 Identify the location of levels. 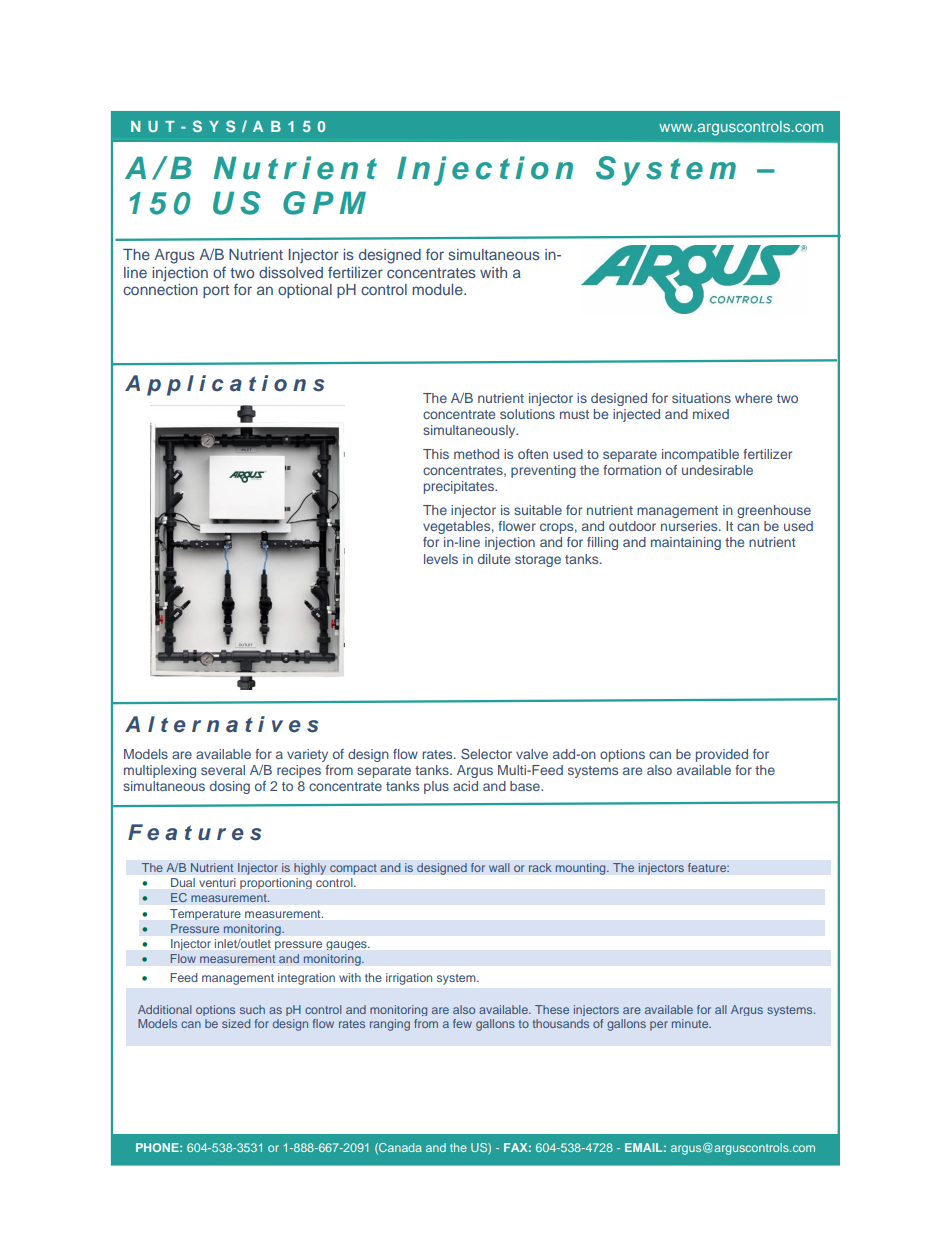
(441, 559).
